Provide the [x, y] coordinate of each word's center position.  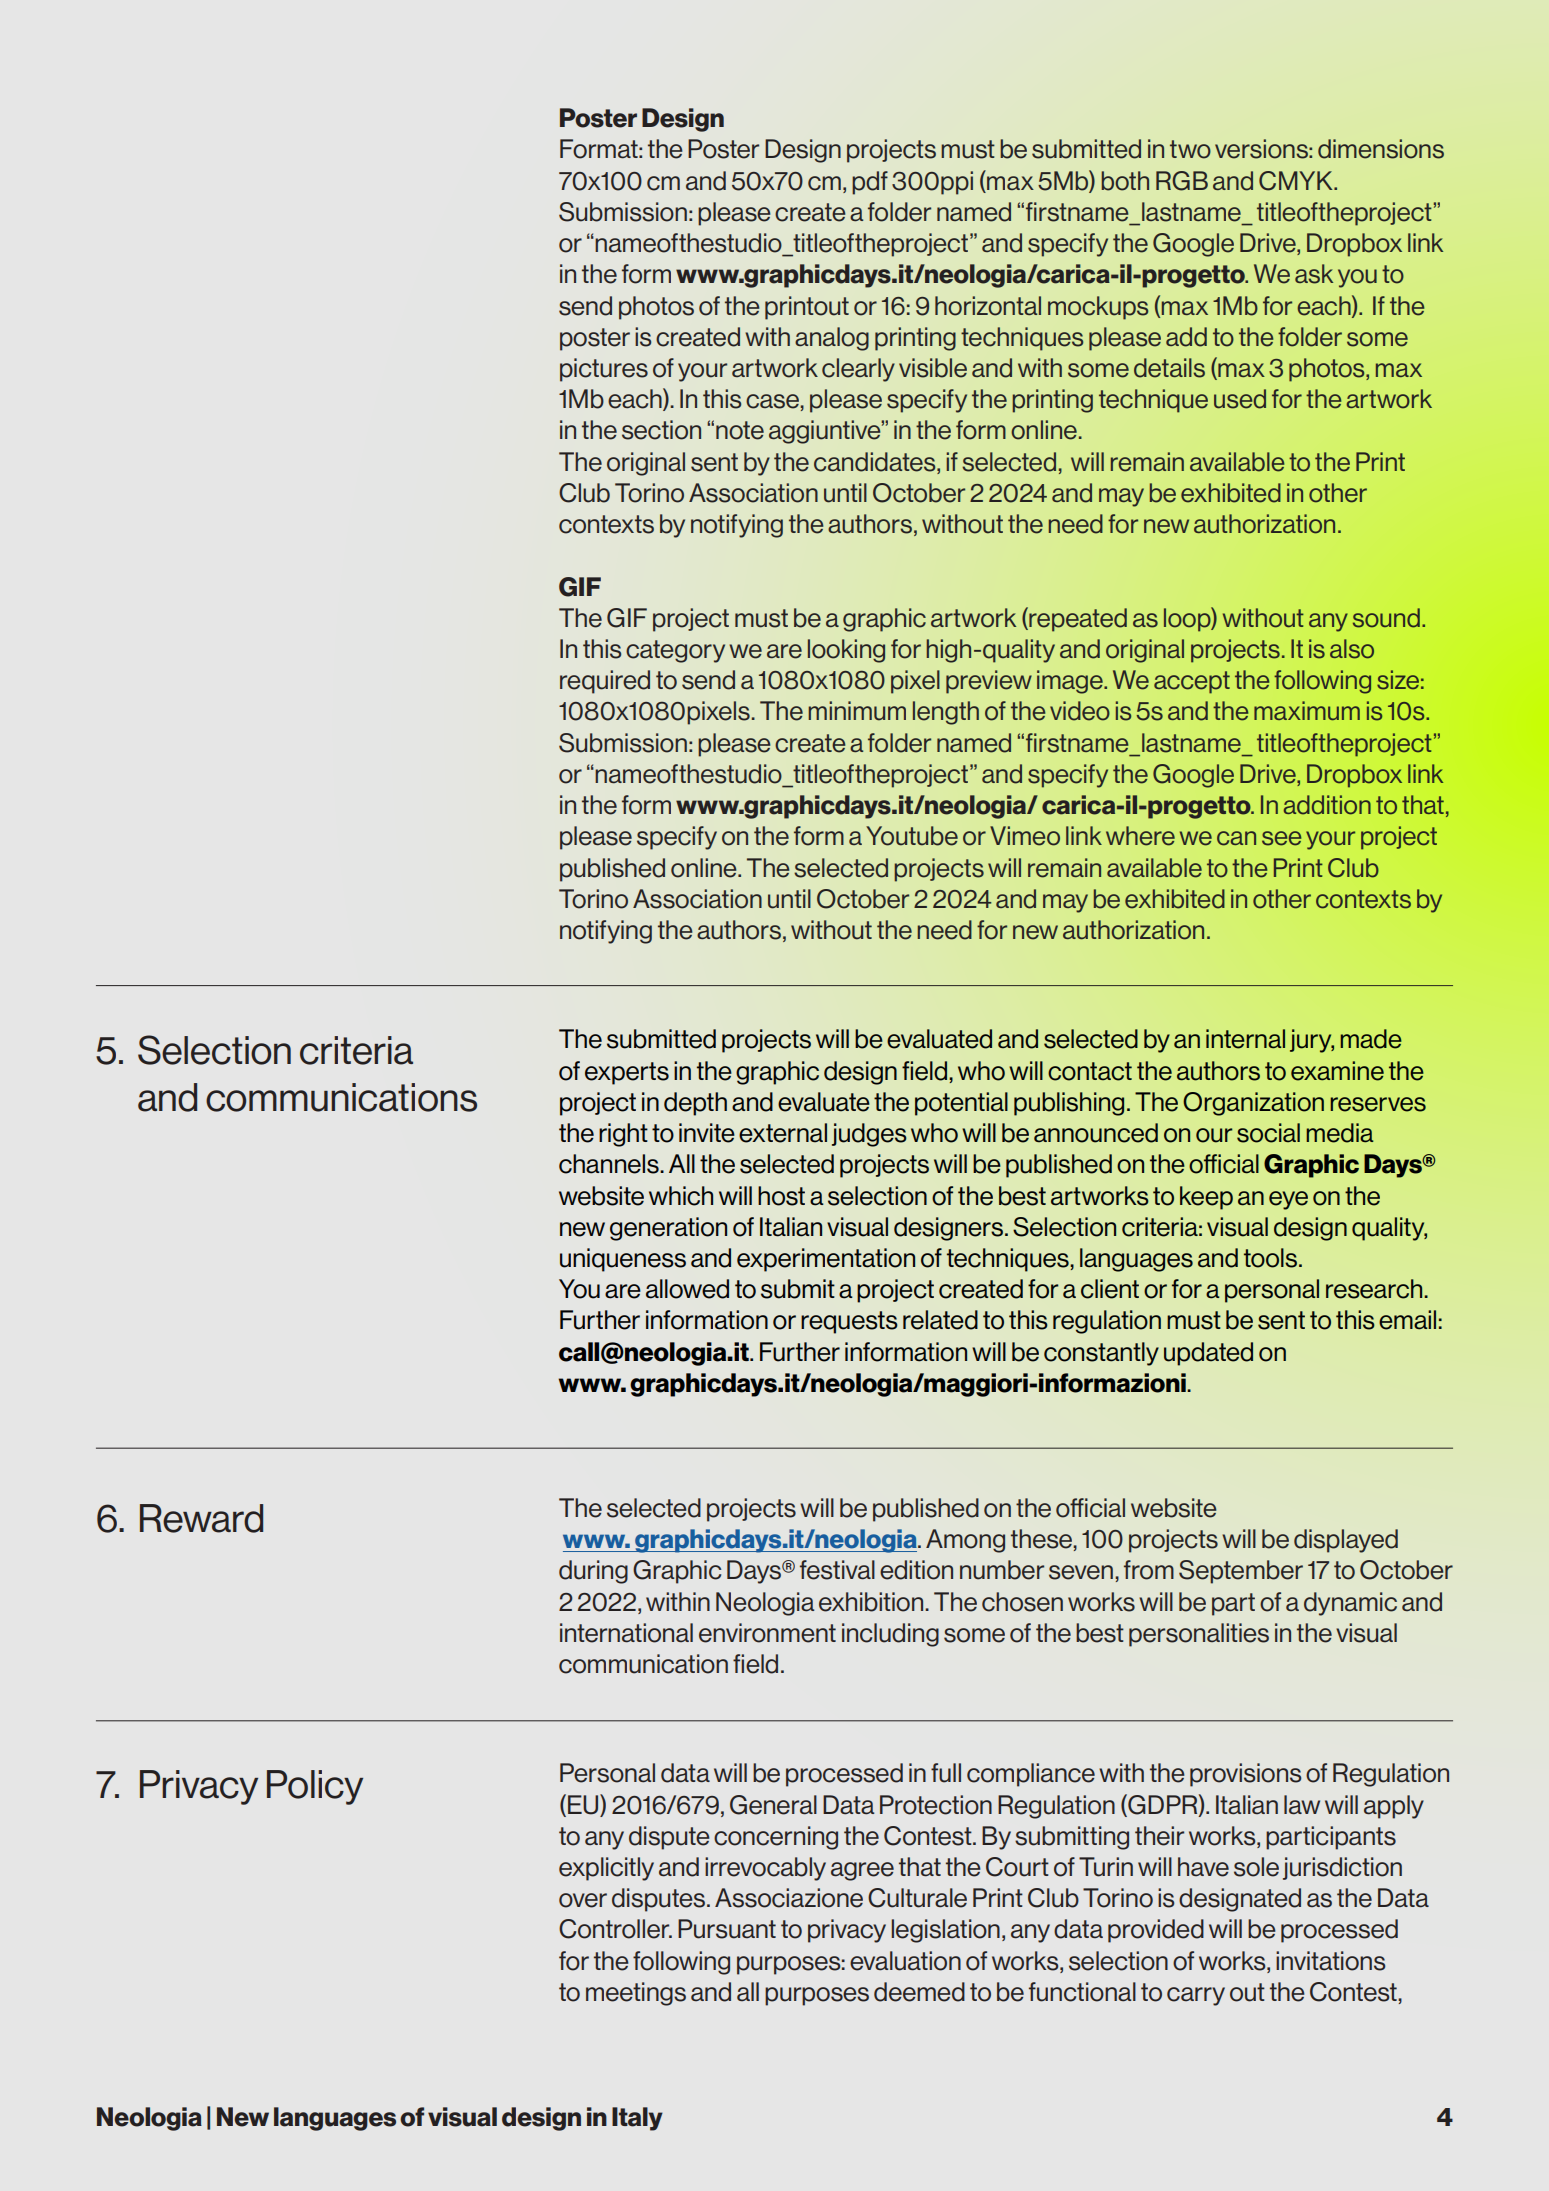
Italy [637, 2119]
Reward [201, 1518]
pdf [870, 183]
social [1268, 1133]
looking [846, 651]
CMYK [1297, 181]
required [605, 682]
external [783, 1133]
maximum [1307, 710]
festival [837, 1570]
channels [610, 1164]
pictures [604, 370]
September [1241, 1572]
